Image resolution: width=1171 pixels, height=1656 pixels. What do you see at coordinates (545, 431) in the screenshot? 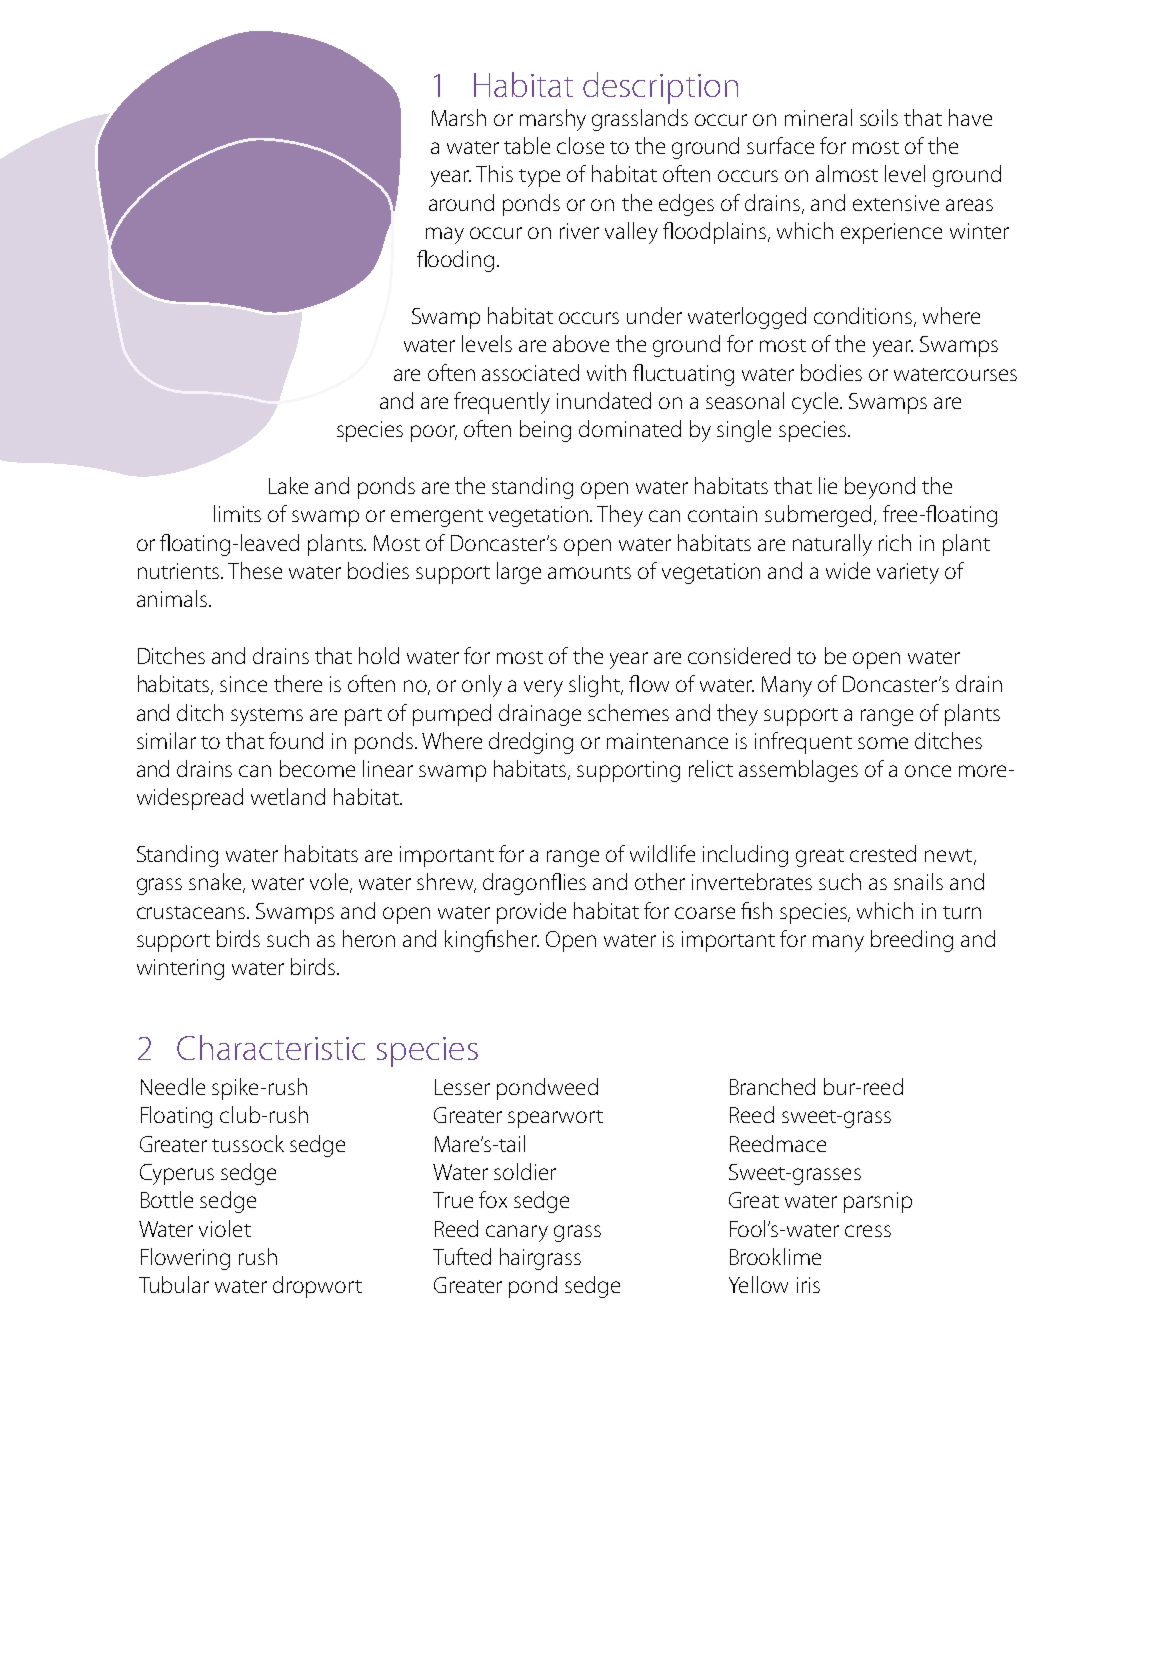
I see `being` at bounding box center [545, 431].
